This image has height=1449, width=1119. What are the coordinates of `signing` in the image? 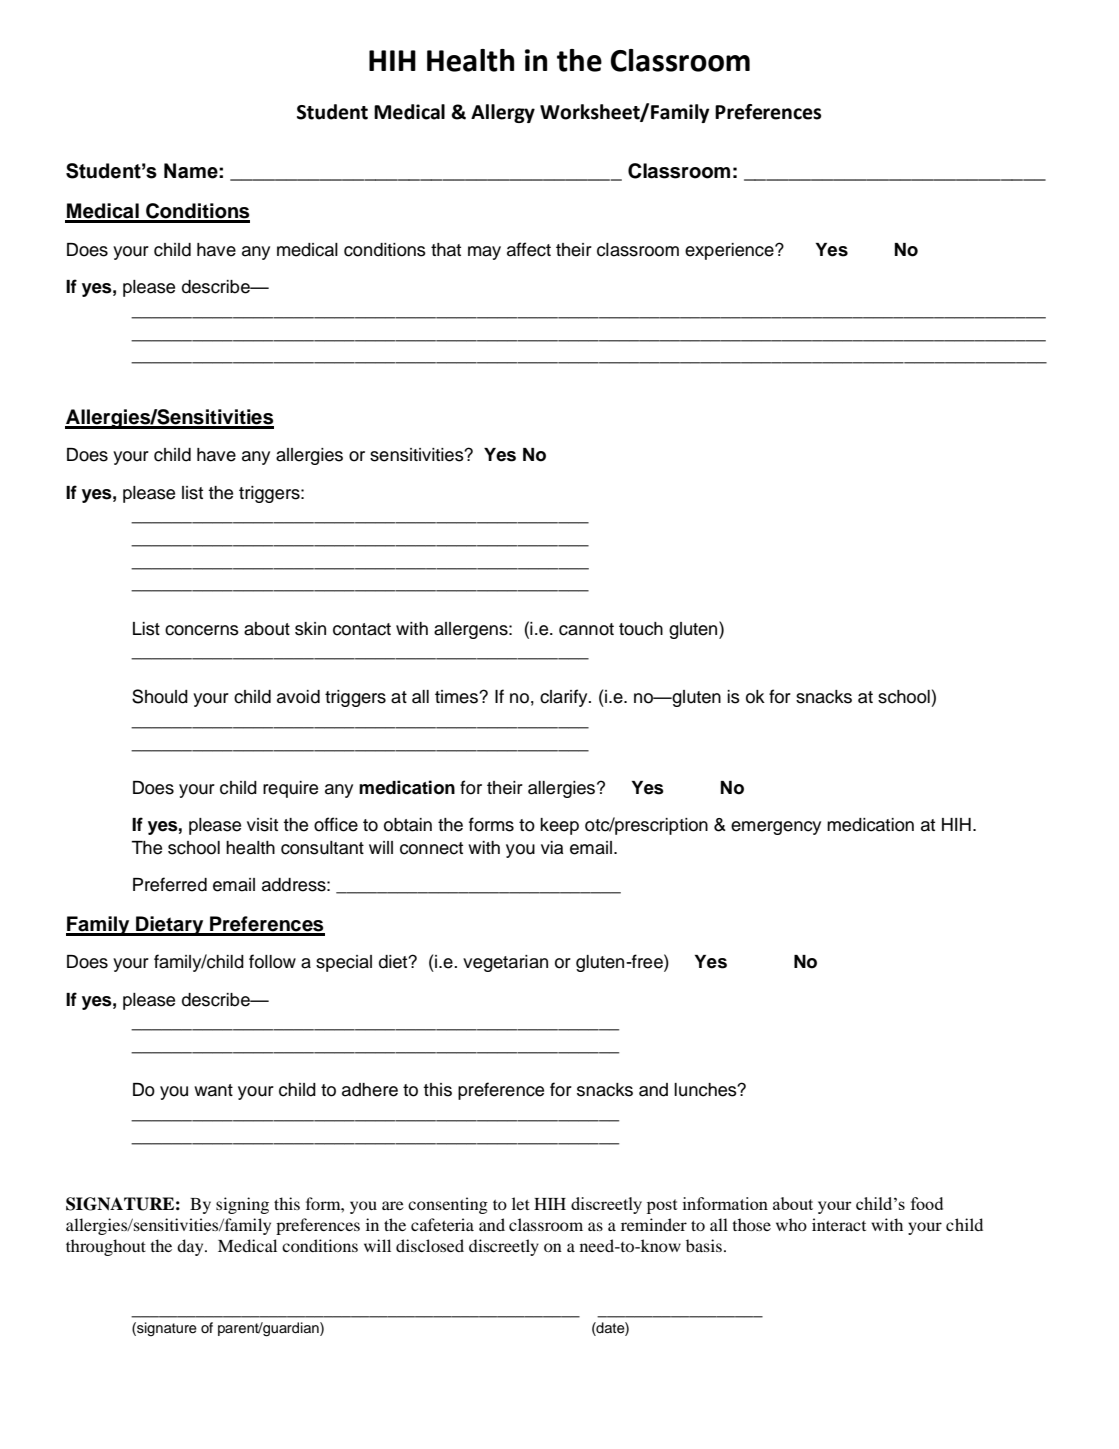 It's located at (242, 1205).
